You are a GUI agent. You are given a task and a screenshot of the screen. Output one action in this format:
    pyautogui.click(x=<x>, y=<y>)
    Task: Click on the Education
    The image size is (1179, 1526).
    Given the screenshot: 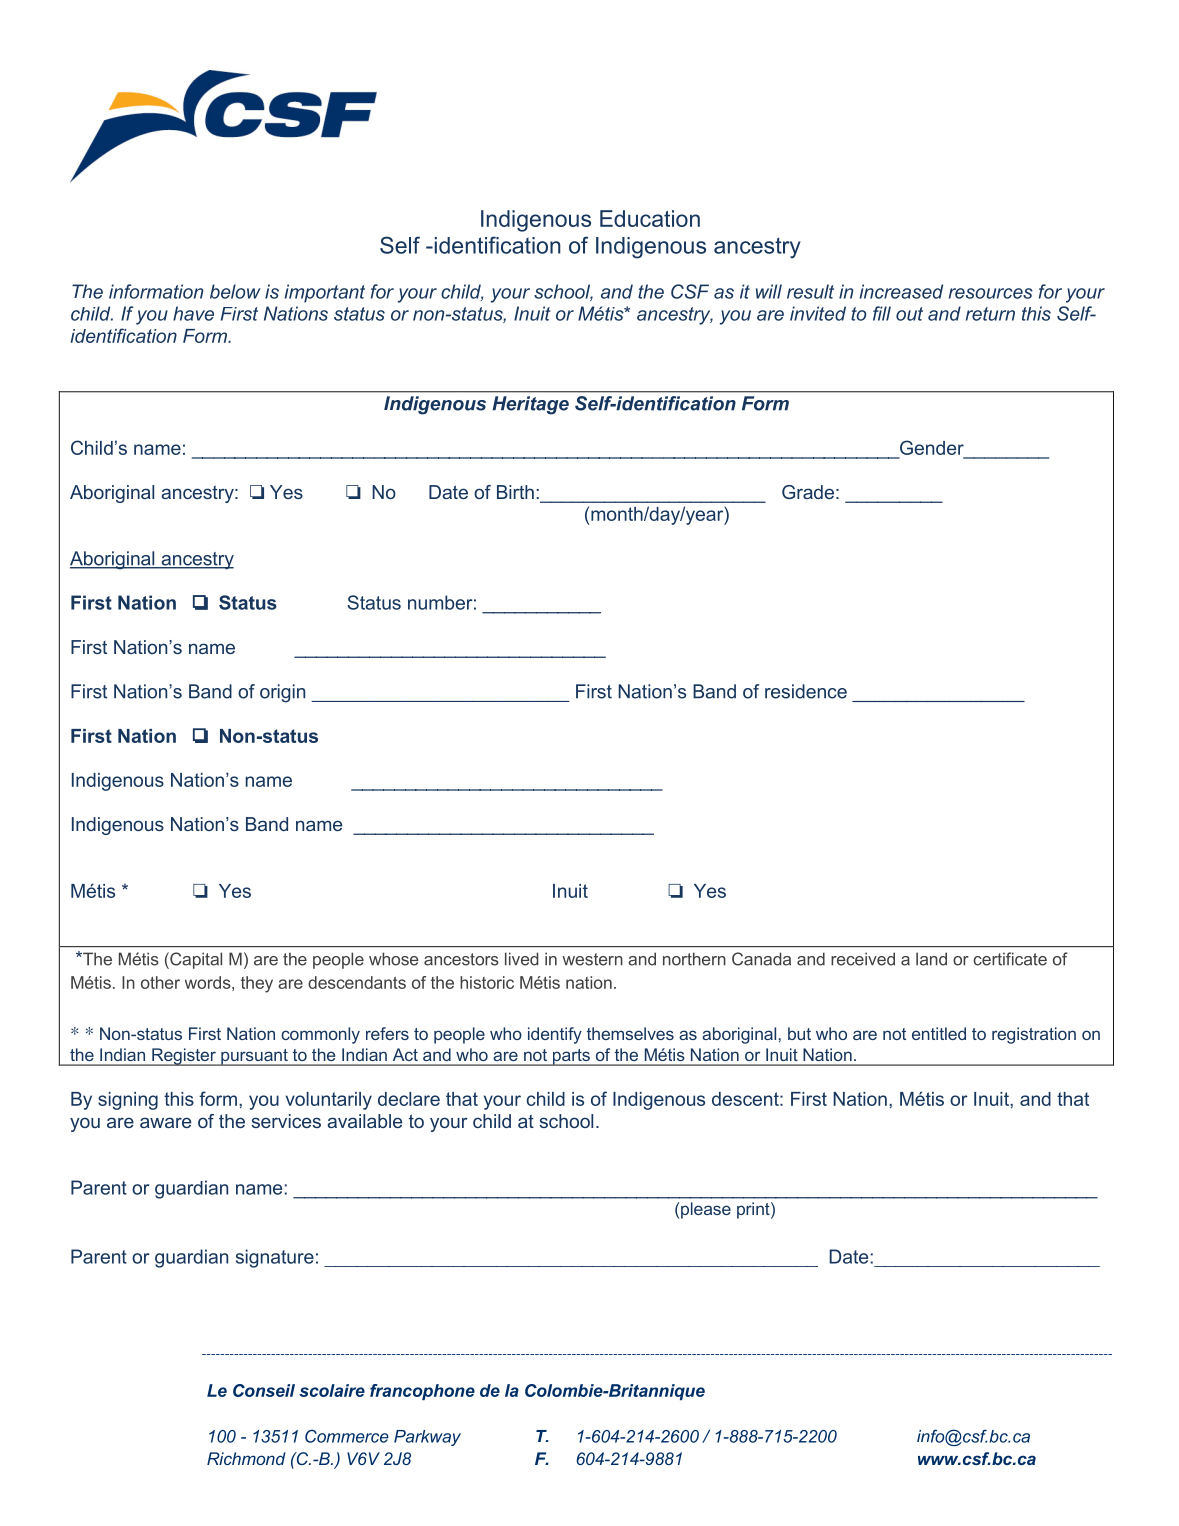 What is the action you would take?
    pyautogui.click(x=650, y=218)
